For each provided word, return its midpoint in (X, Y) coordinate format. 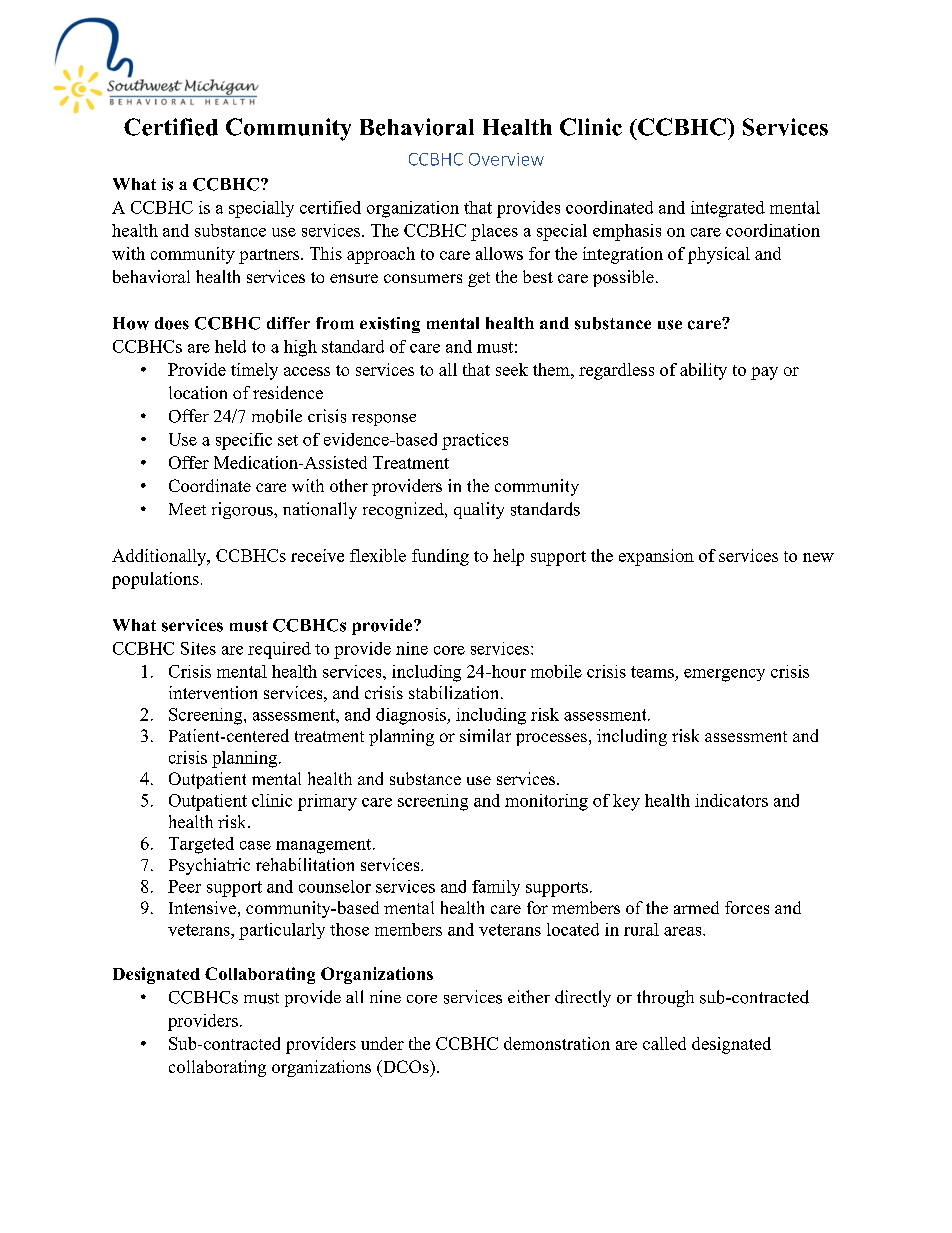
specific (244, 441)
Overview (506, 159)
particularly (282, 931)
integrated (728, 209)
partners (269, 256)
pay (764, 373)
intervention (213, 692)
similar (485, 735)
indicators (731, 800)
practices (475, 441)
